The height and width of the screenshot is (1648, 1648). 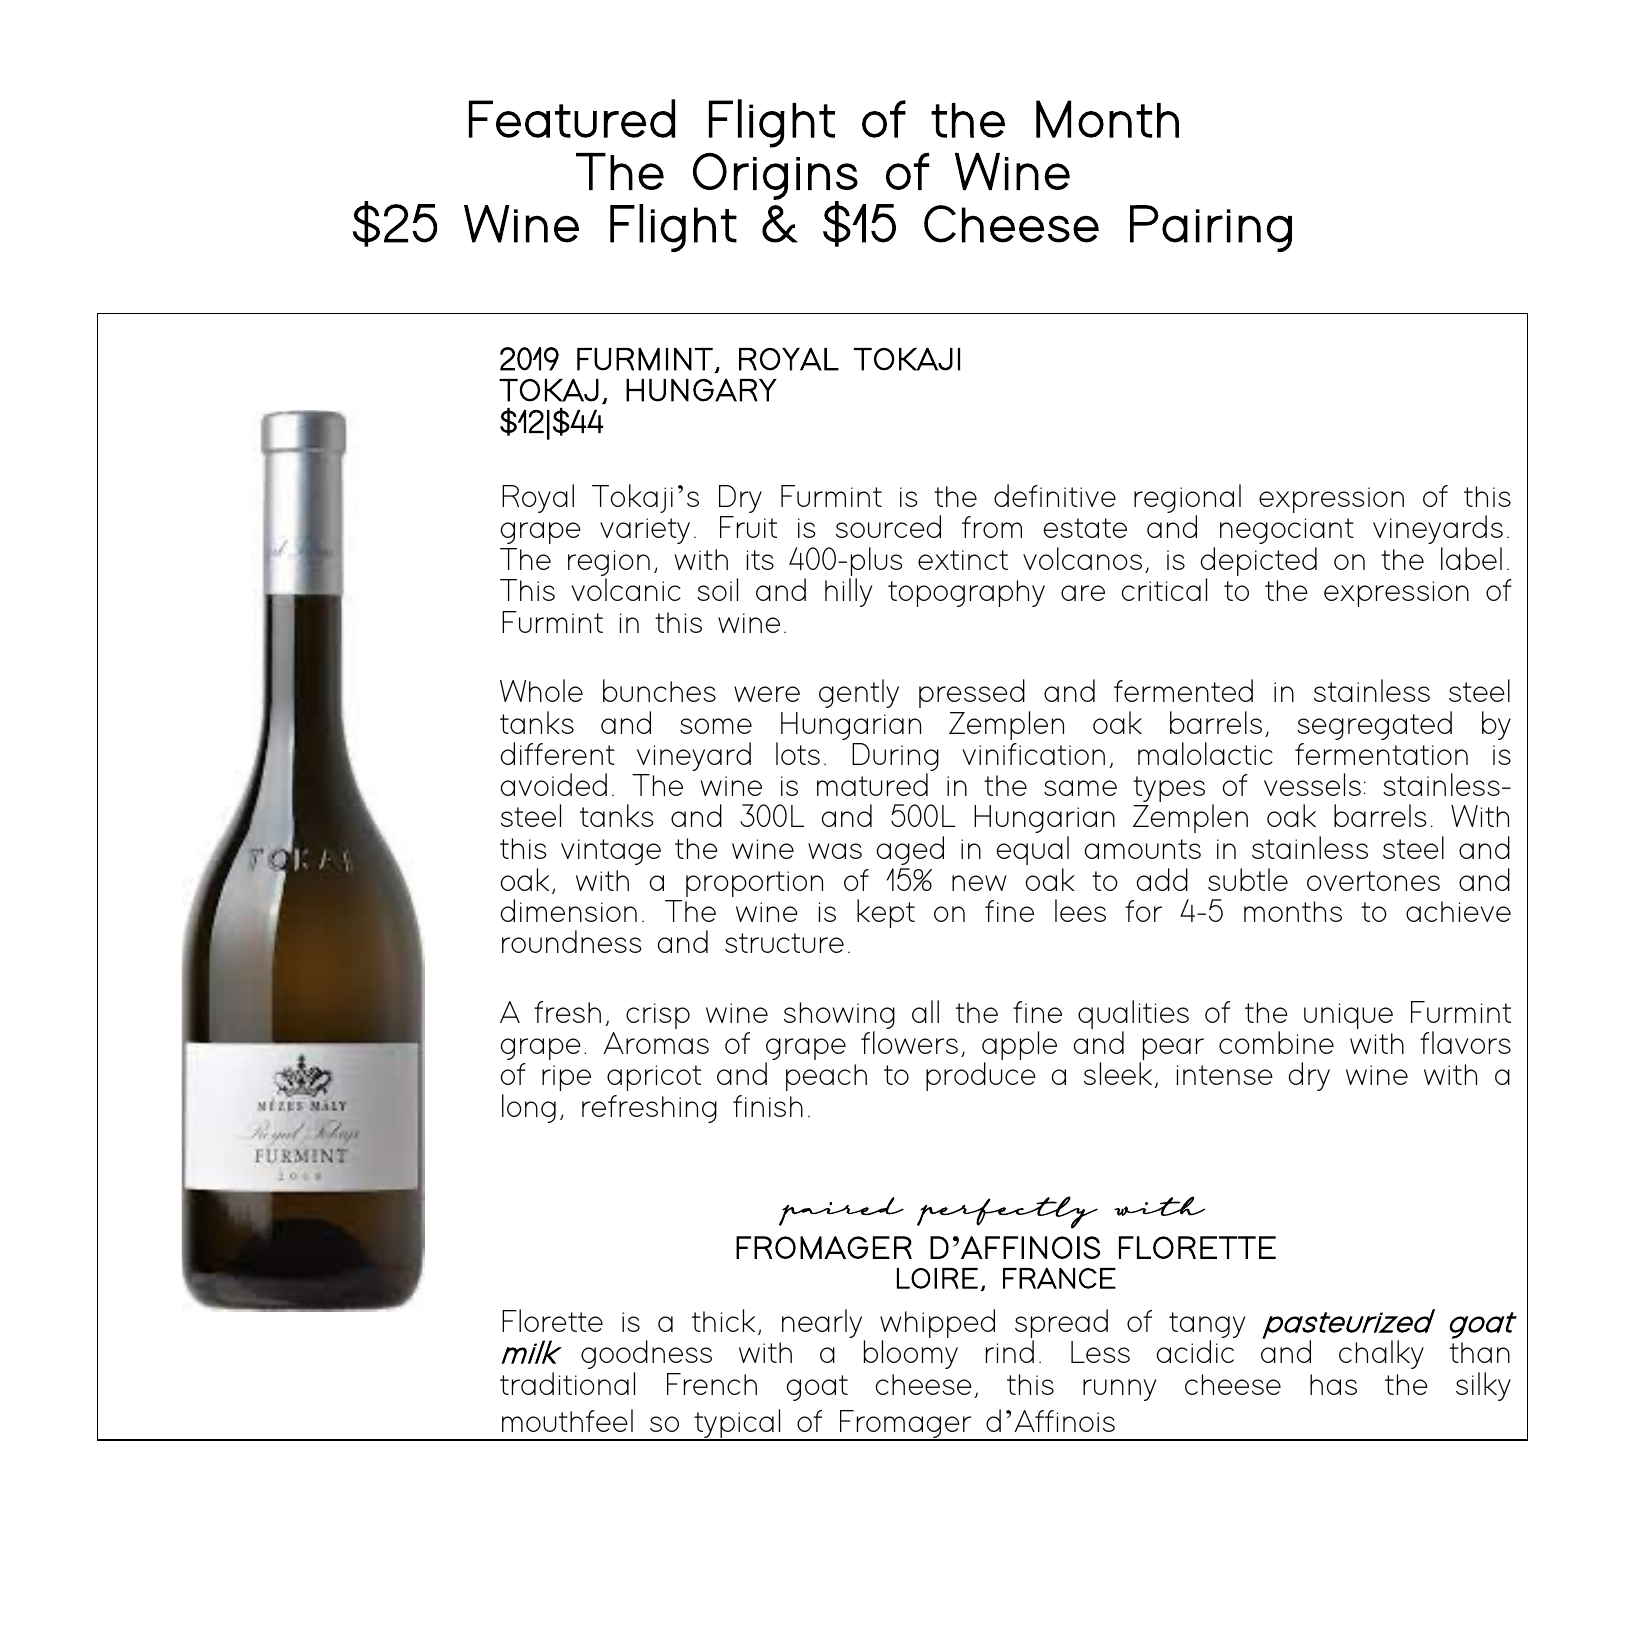 I want to click on Pairing, so click(x=1211, y=228).
